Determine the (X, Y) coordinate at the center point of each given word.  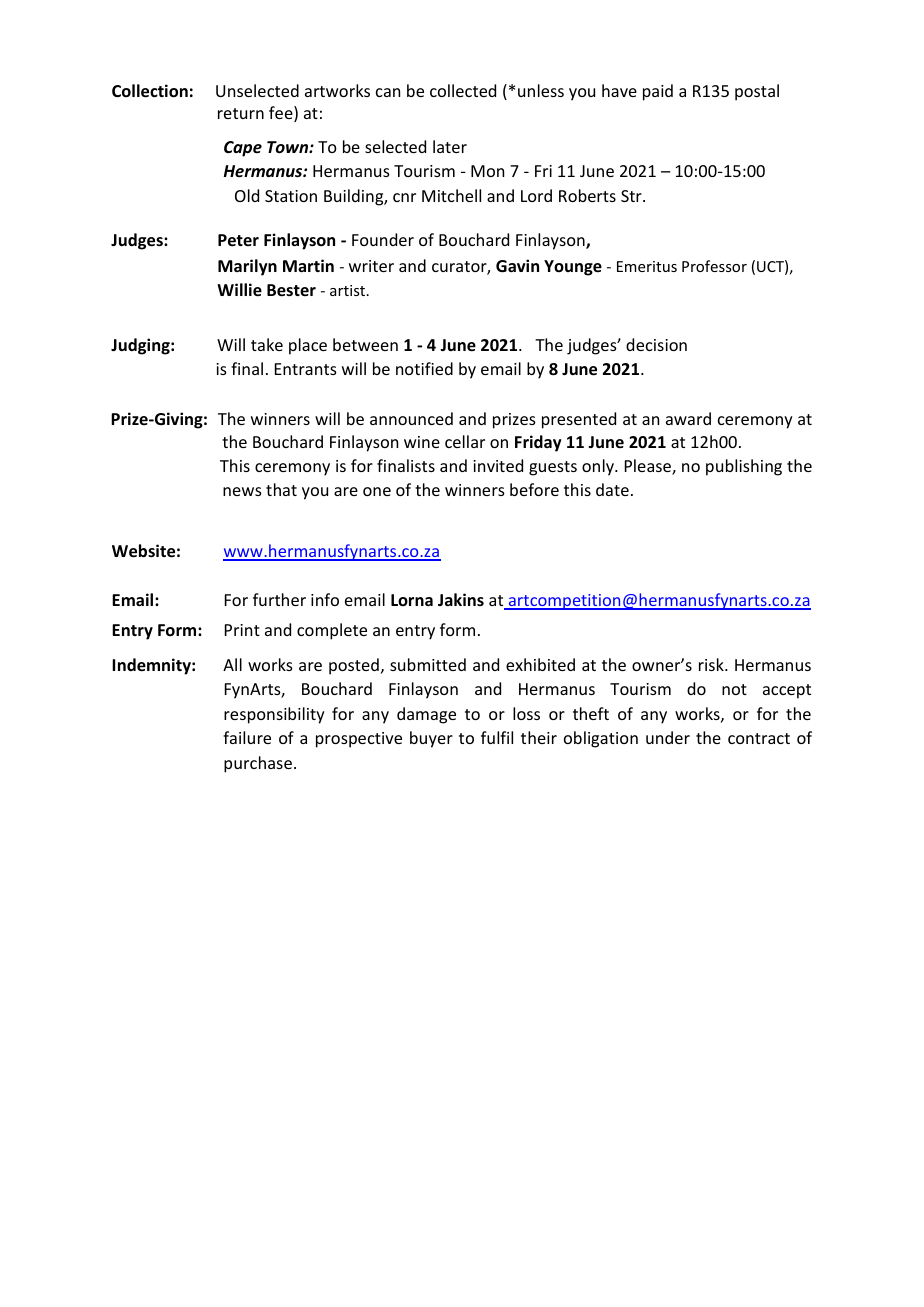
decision (656, 344)
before (534, 489)
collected (463, 90)
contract (759, 738)
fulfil (497, 737)
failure (247, 737)
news (242, 491)
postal (757, 92)
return (241, 113)
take (267, 344)
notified (424, 368)
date (612, 489)
